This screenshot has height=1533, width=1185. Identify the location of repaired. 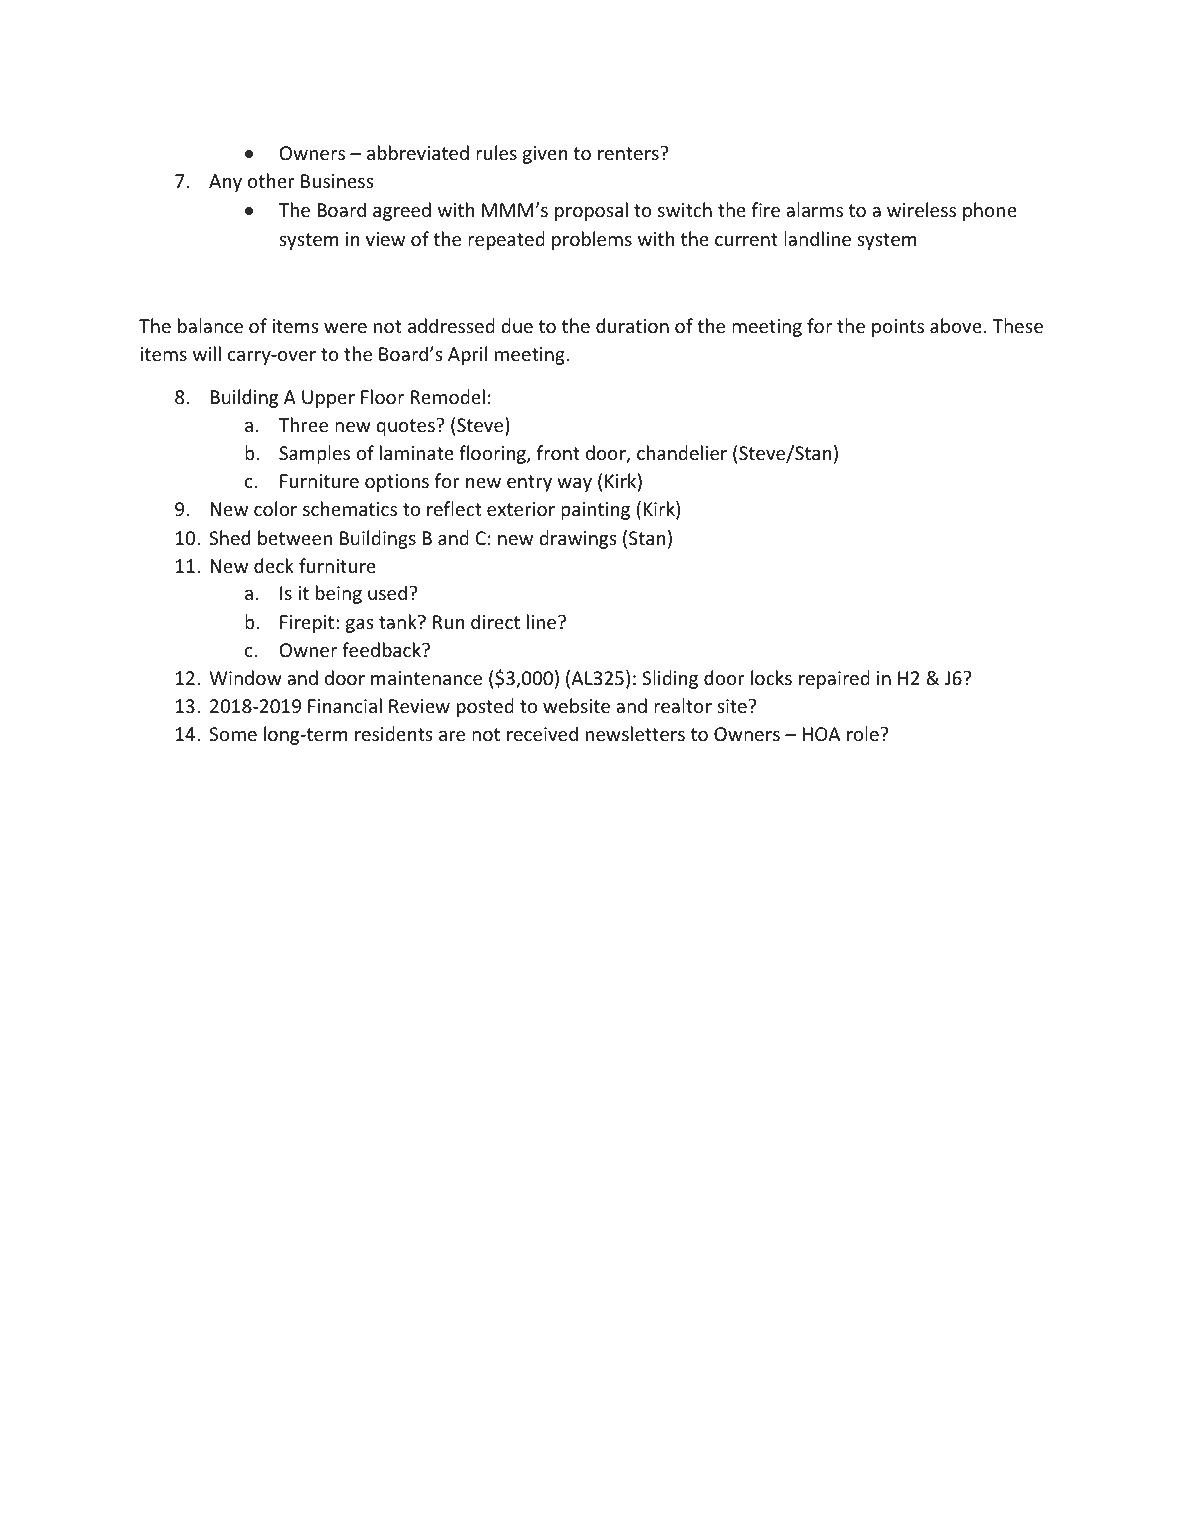
(834, 679).
